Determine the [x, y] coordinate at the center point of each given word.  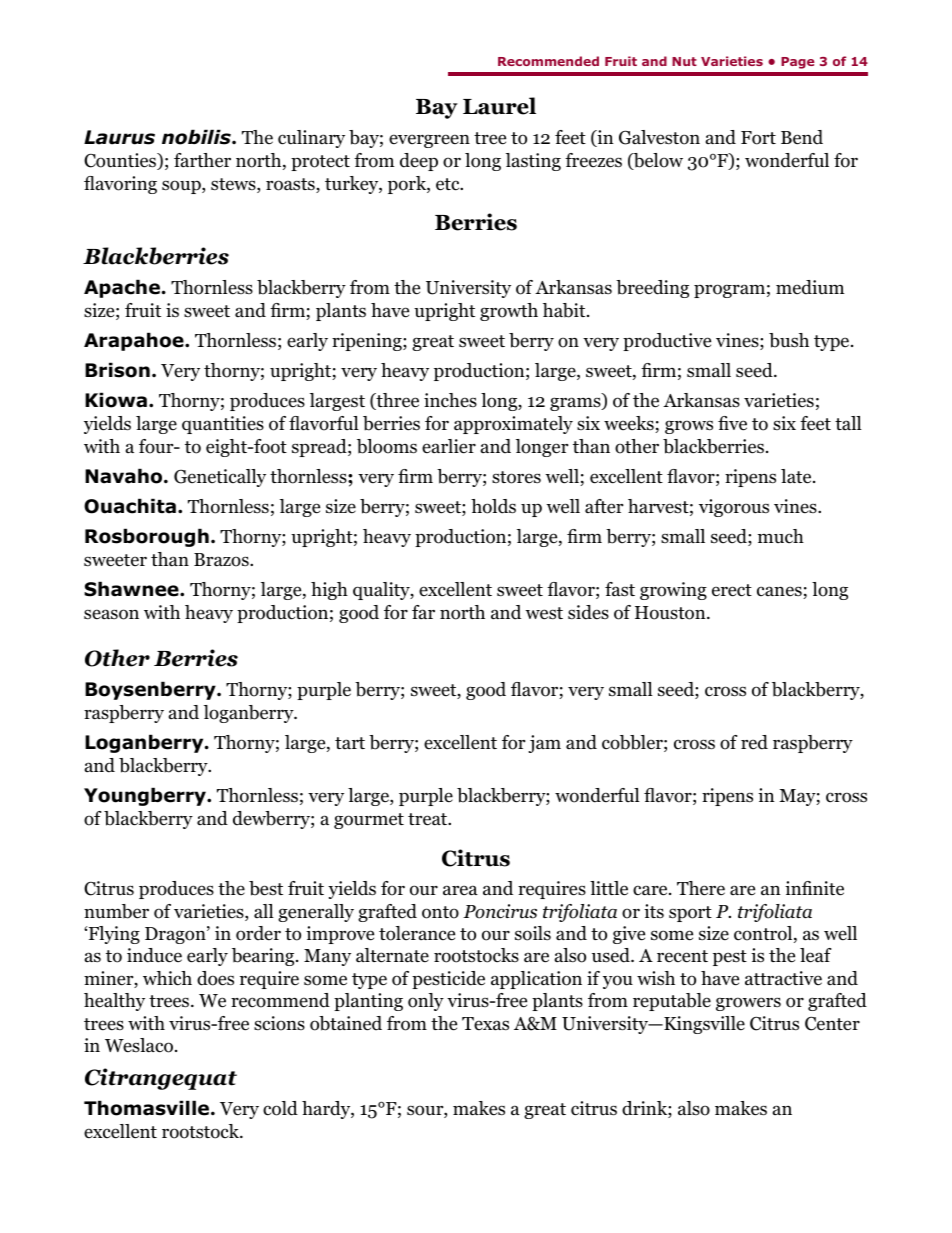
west [544, 613]
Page [797, 63]
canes [780, 592]
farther [202, 160]
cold [280, 1108]
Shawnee [132, 589]
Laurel [499, 106]
